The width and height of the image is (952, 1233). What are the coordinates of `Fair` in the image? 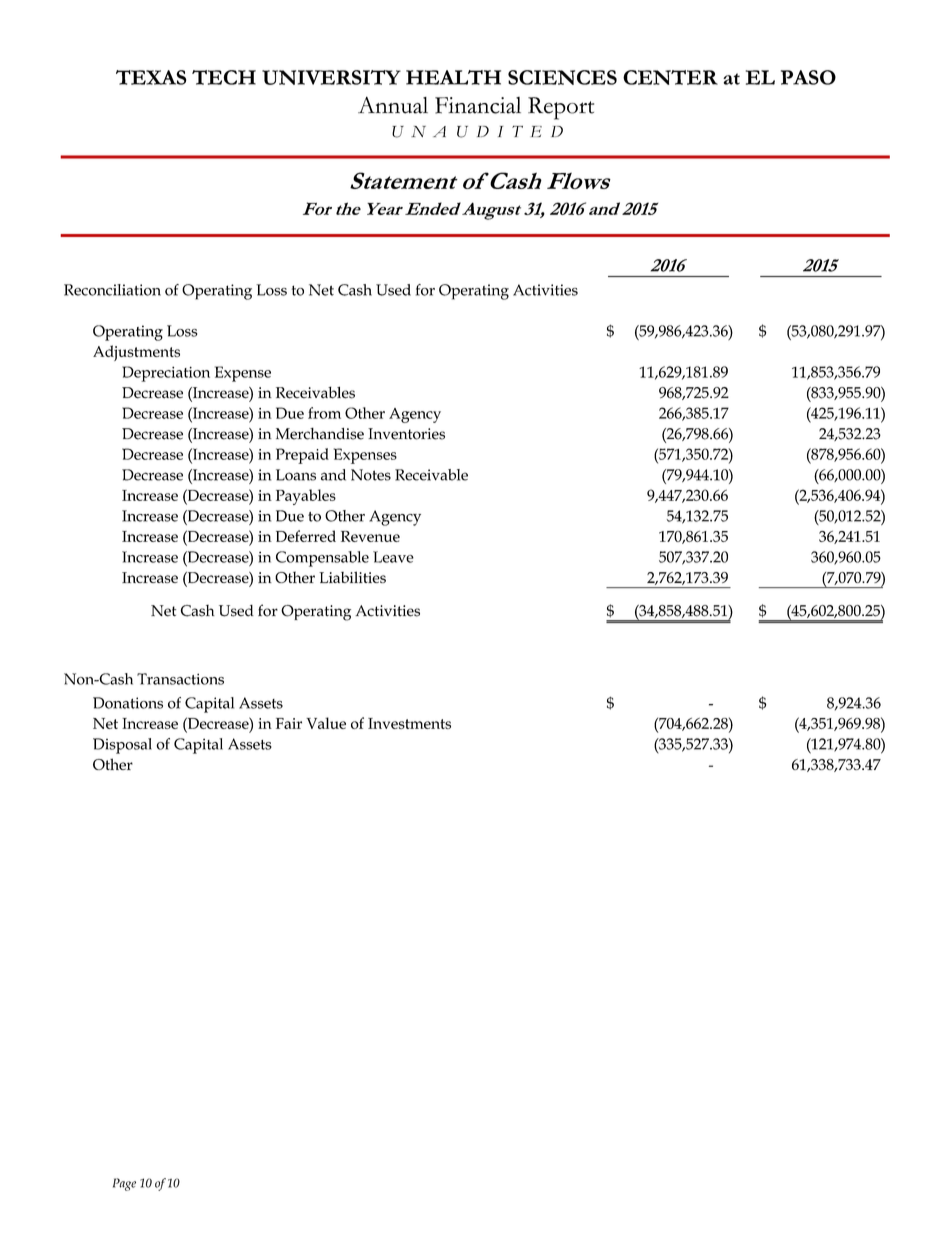 It's located at (289, 723).
